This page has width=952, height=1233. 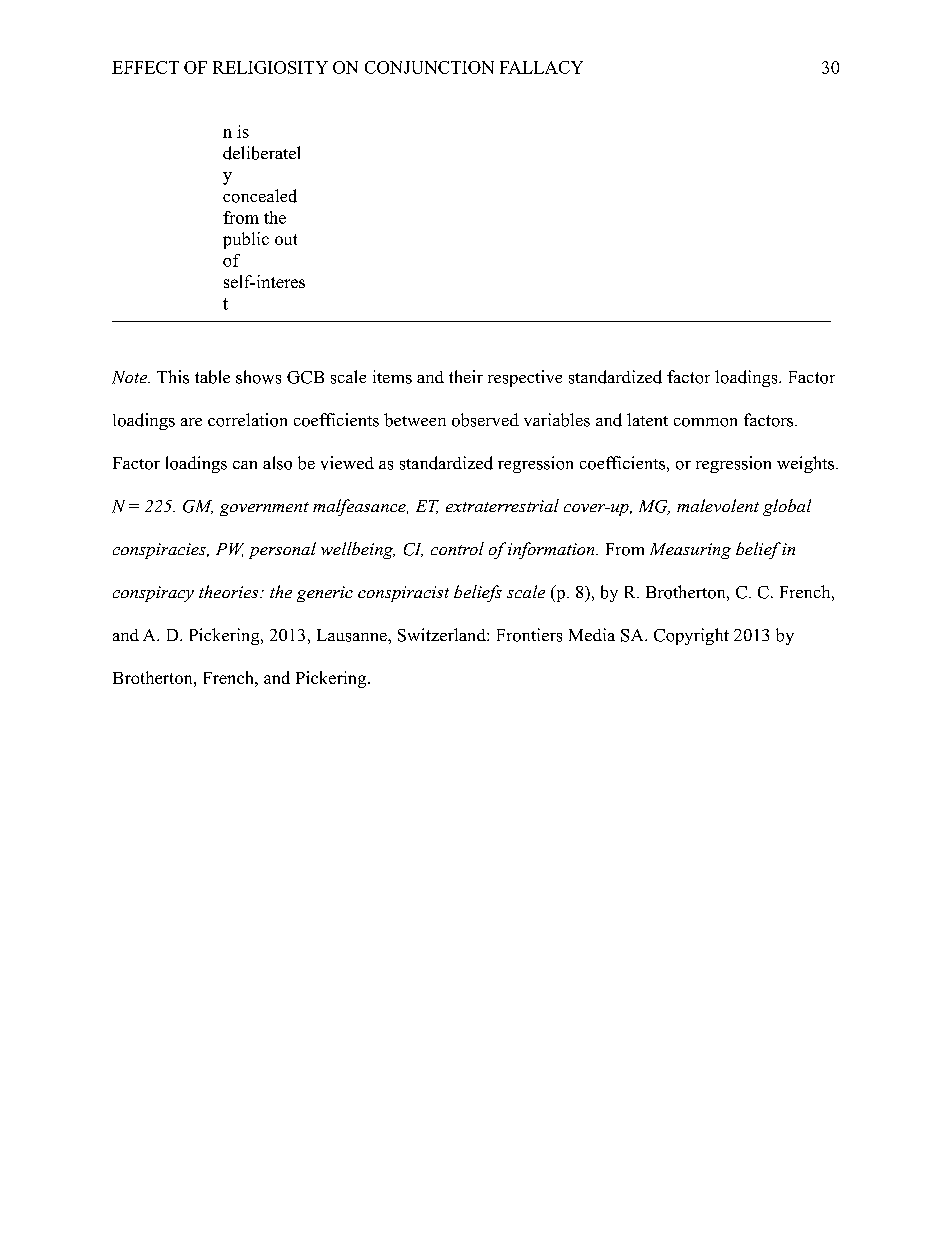 I want to click on FALLACY, so click(x=541, y=67).
